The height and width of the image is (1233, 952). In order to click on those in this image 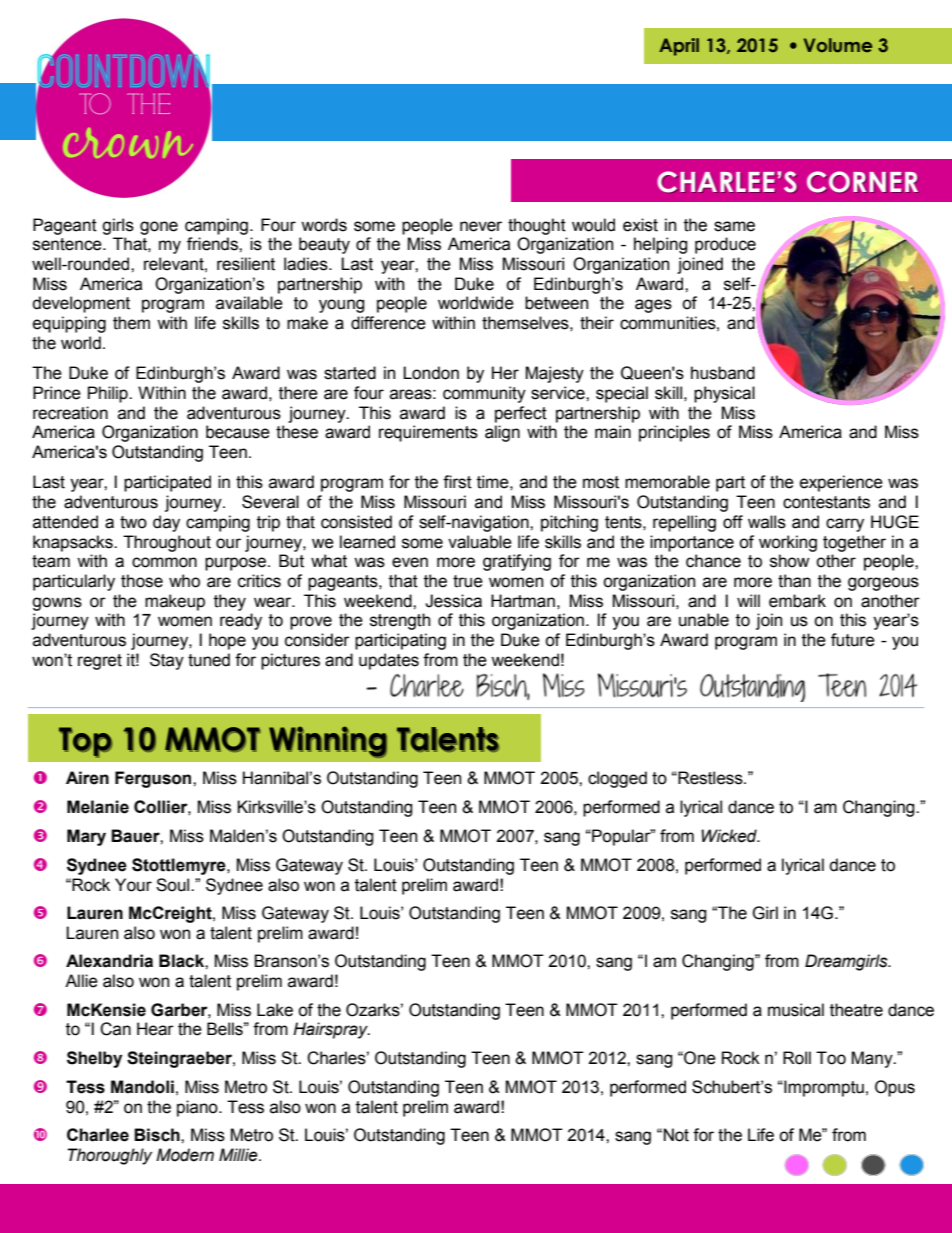, I will do `click(142, 581)`.
